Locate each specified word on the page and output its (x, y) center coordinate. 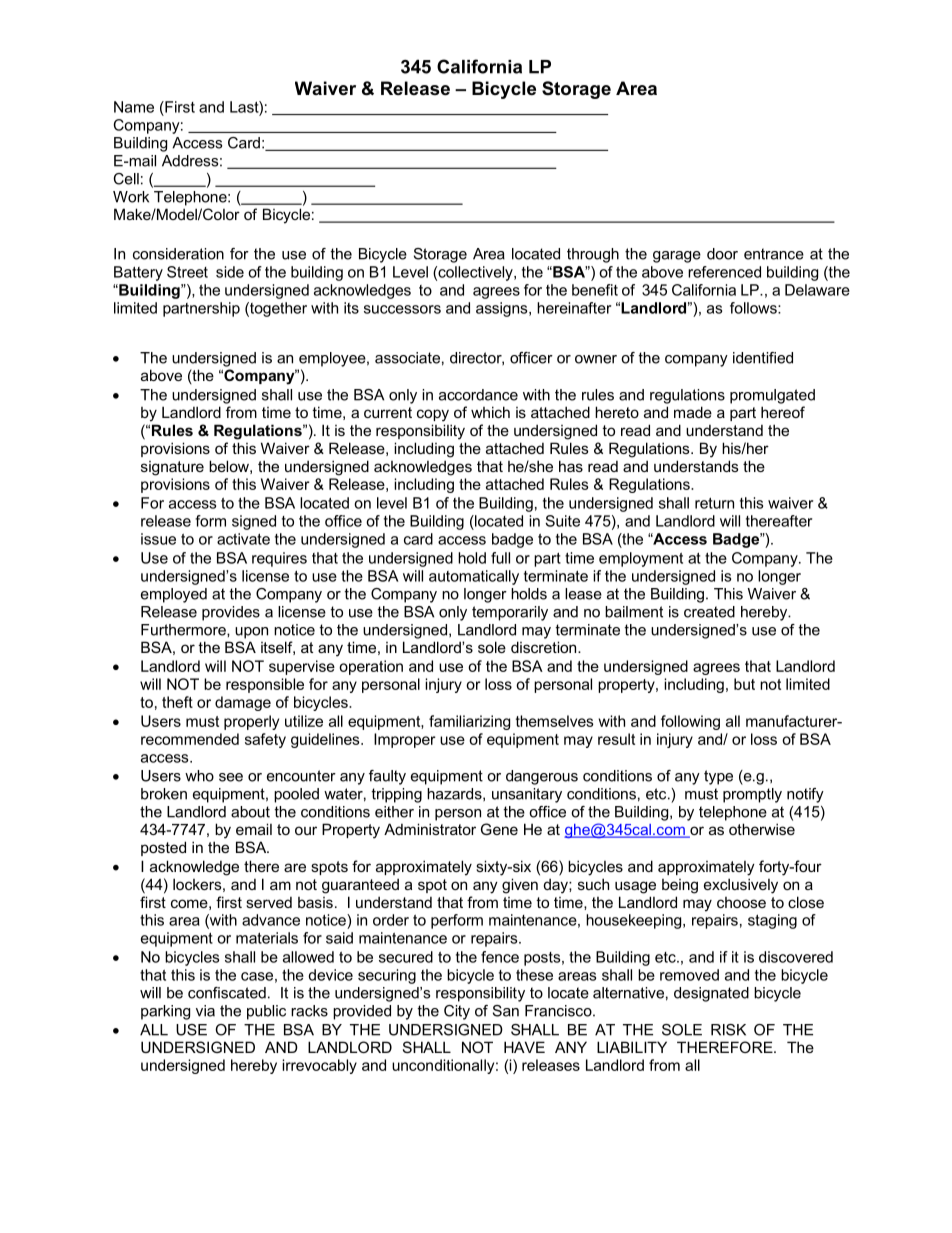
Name (134, 107)
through (593, 255)
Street (187, 272)
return (714, 503)
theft (177, 702)
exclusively (741, 886)
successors (402, 309)
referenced (724, 272)
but (744, 684)
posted (163, 848)
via (205, 1011)
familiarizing (469, 722)
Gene (499, 829)
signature (172, 468)
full (500, 558)
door (722, 254)
